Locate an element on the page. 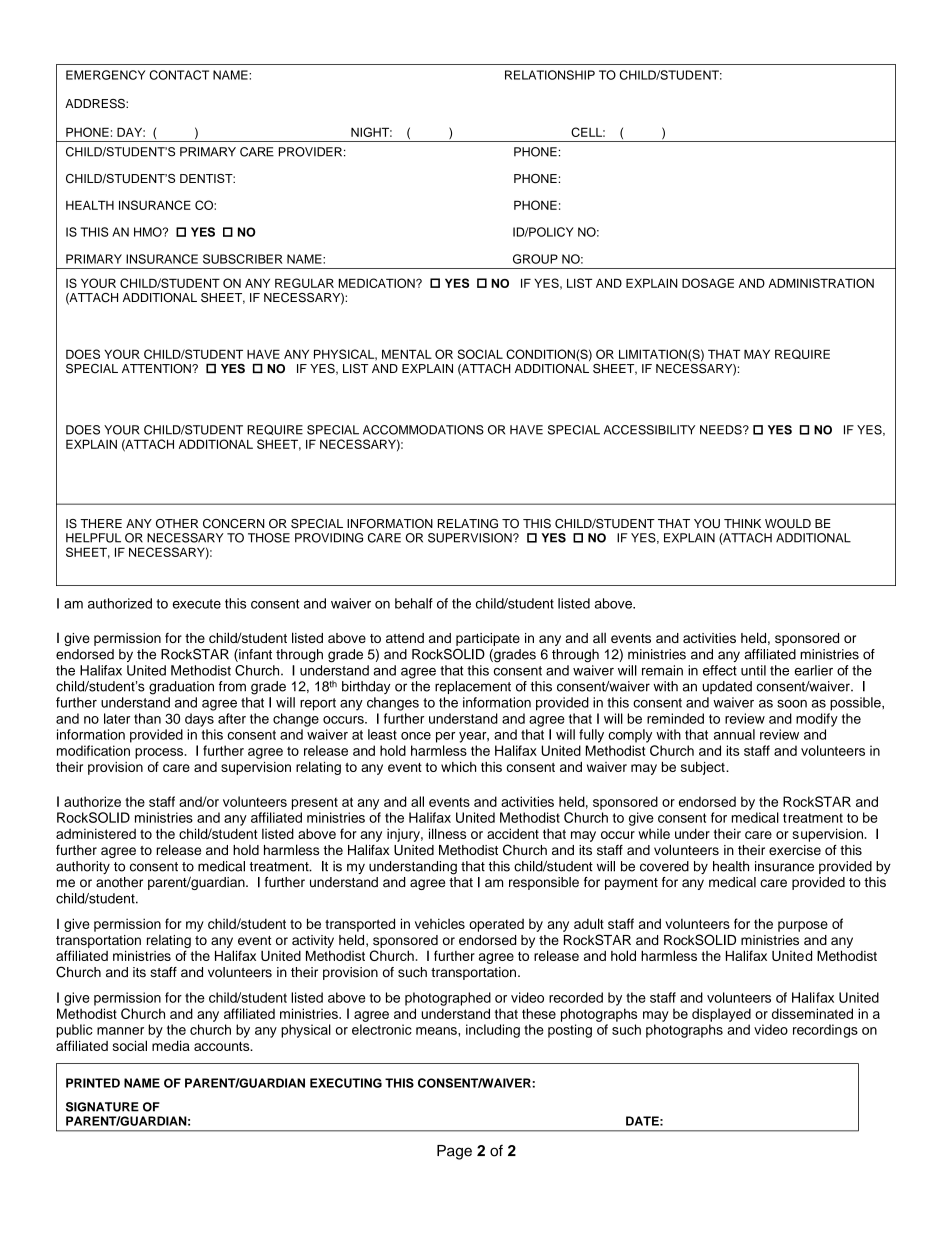 This image has width=952, height=1233. CONTACT is located at coordinates (179, 75).
